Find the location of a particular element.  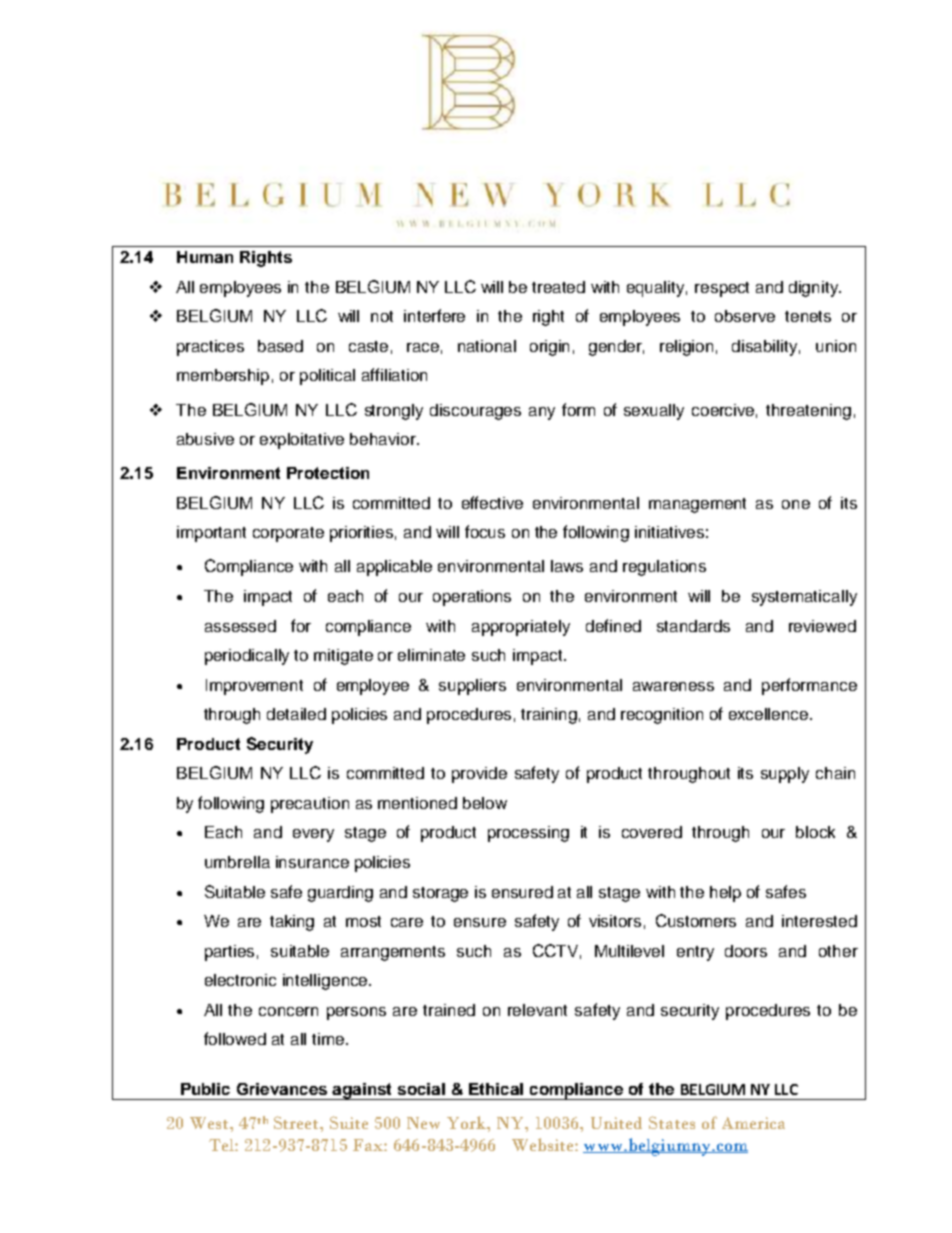

CCTV is located at coordinates (557, 951).
